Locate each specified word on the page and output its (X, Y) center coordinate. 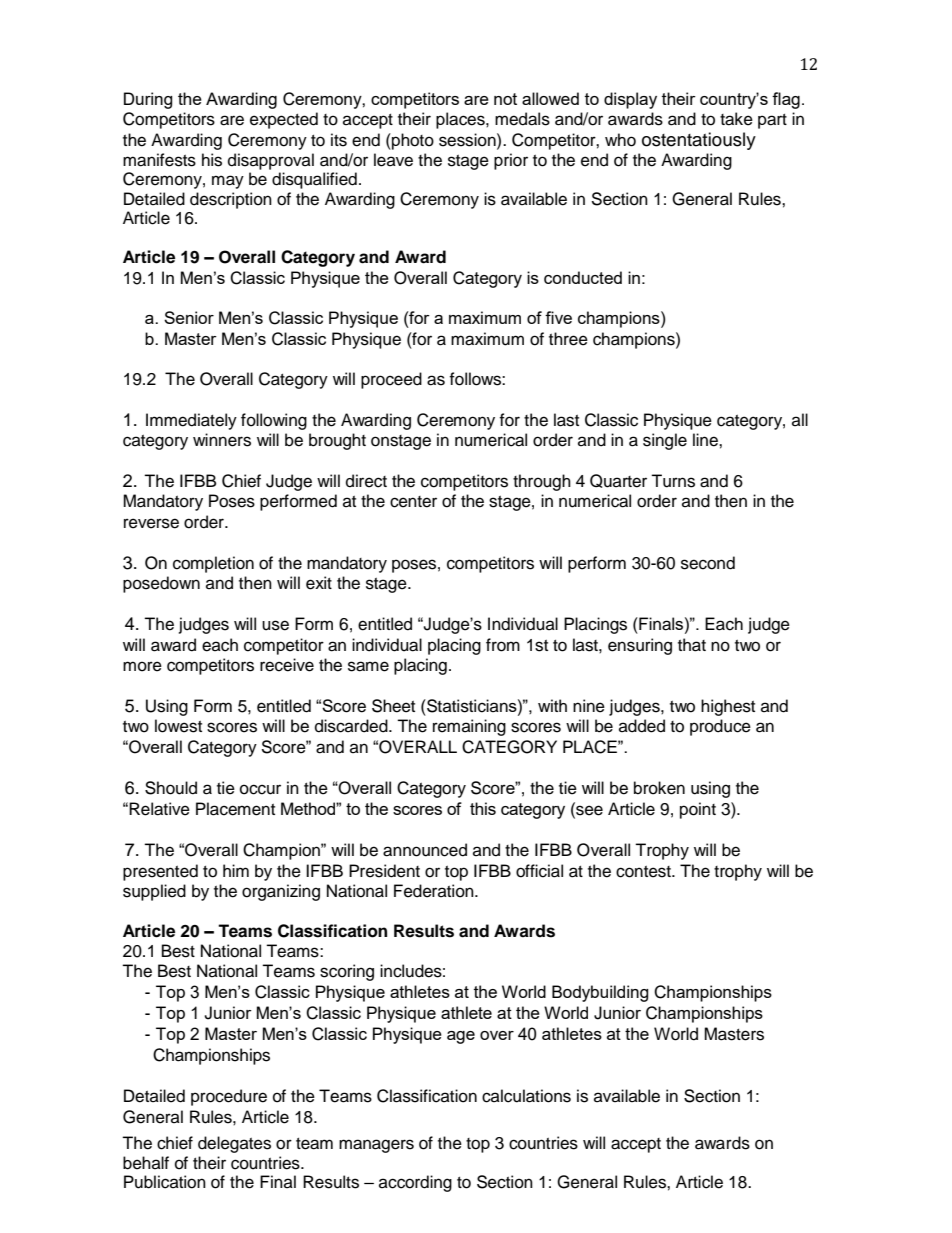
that (692, 645)
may (228, 182)
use (275, 625)
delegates (234, 1144)
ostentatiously (699, 141)
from (503, 645)
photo (412, 141)
